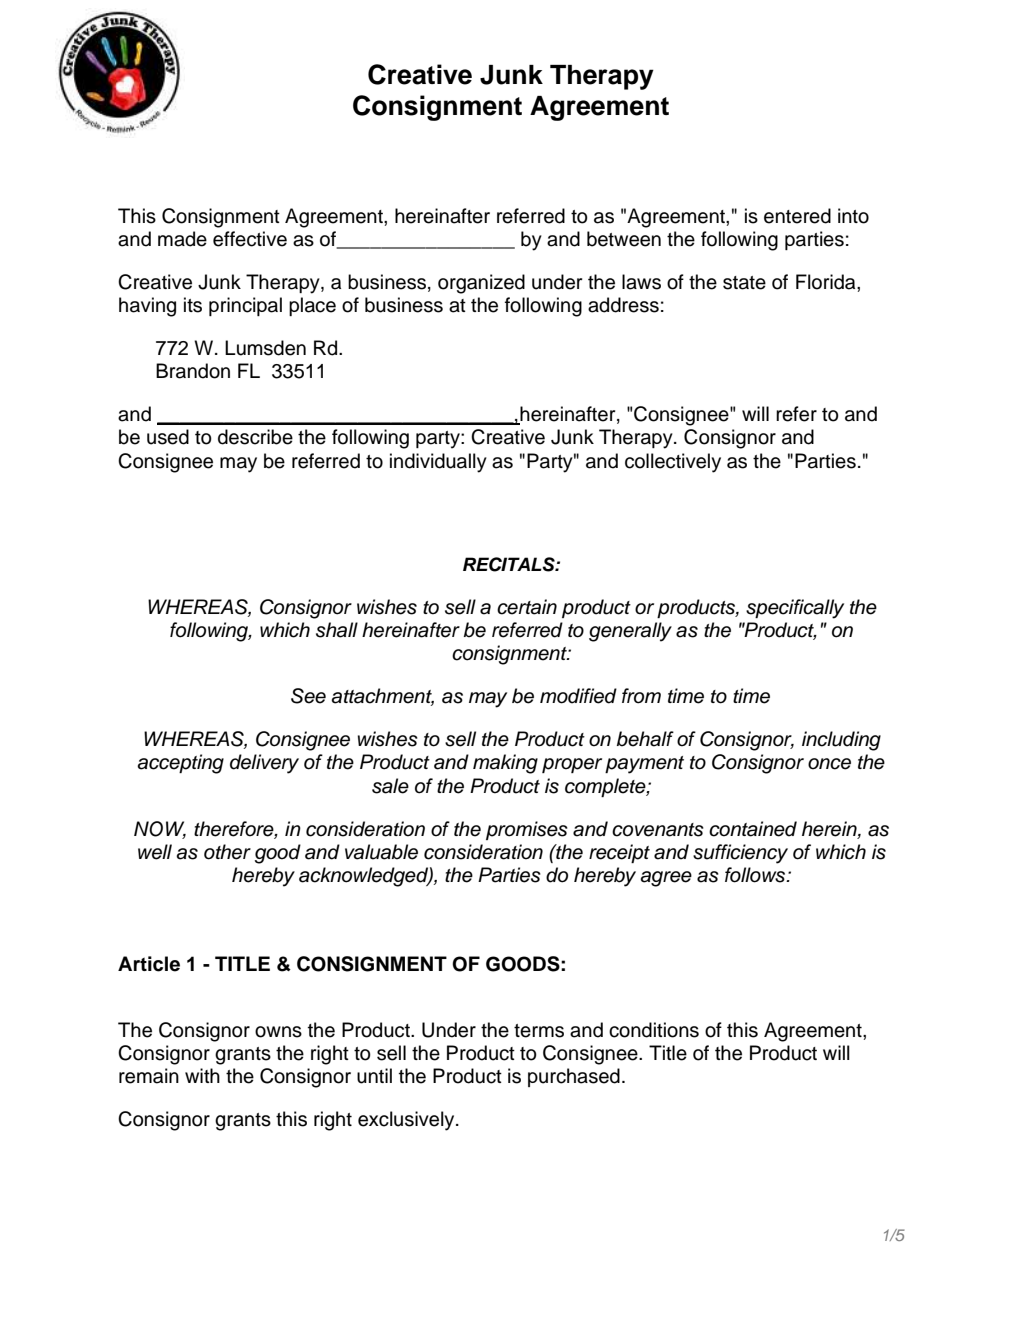  I want to click on other, so click(227, 852).
